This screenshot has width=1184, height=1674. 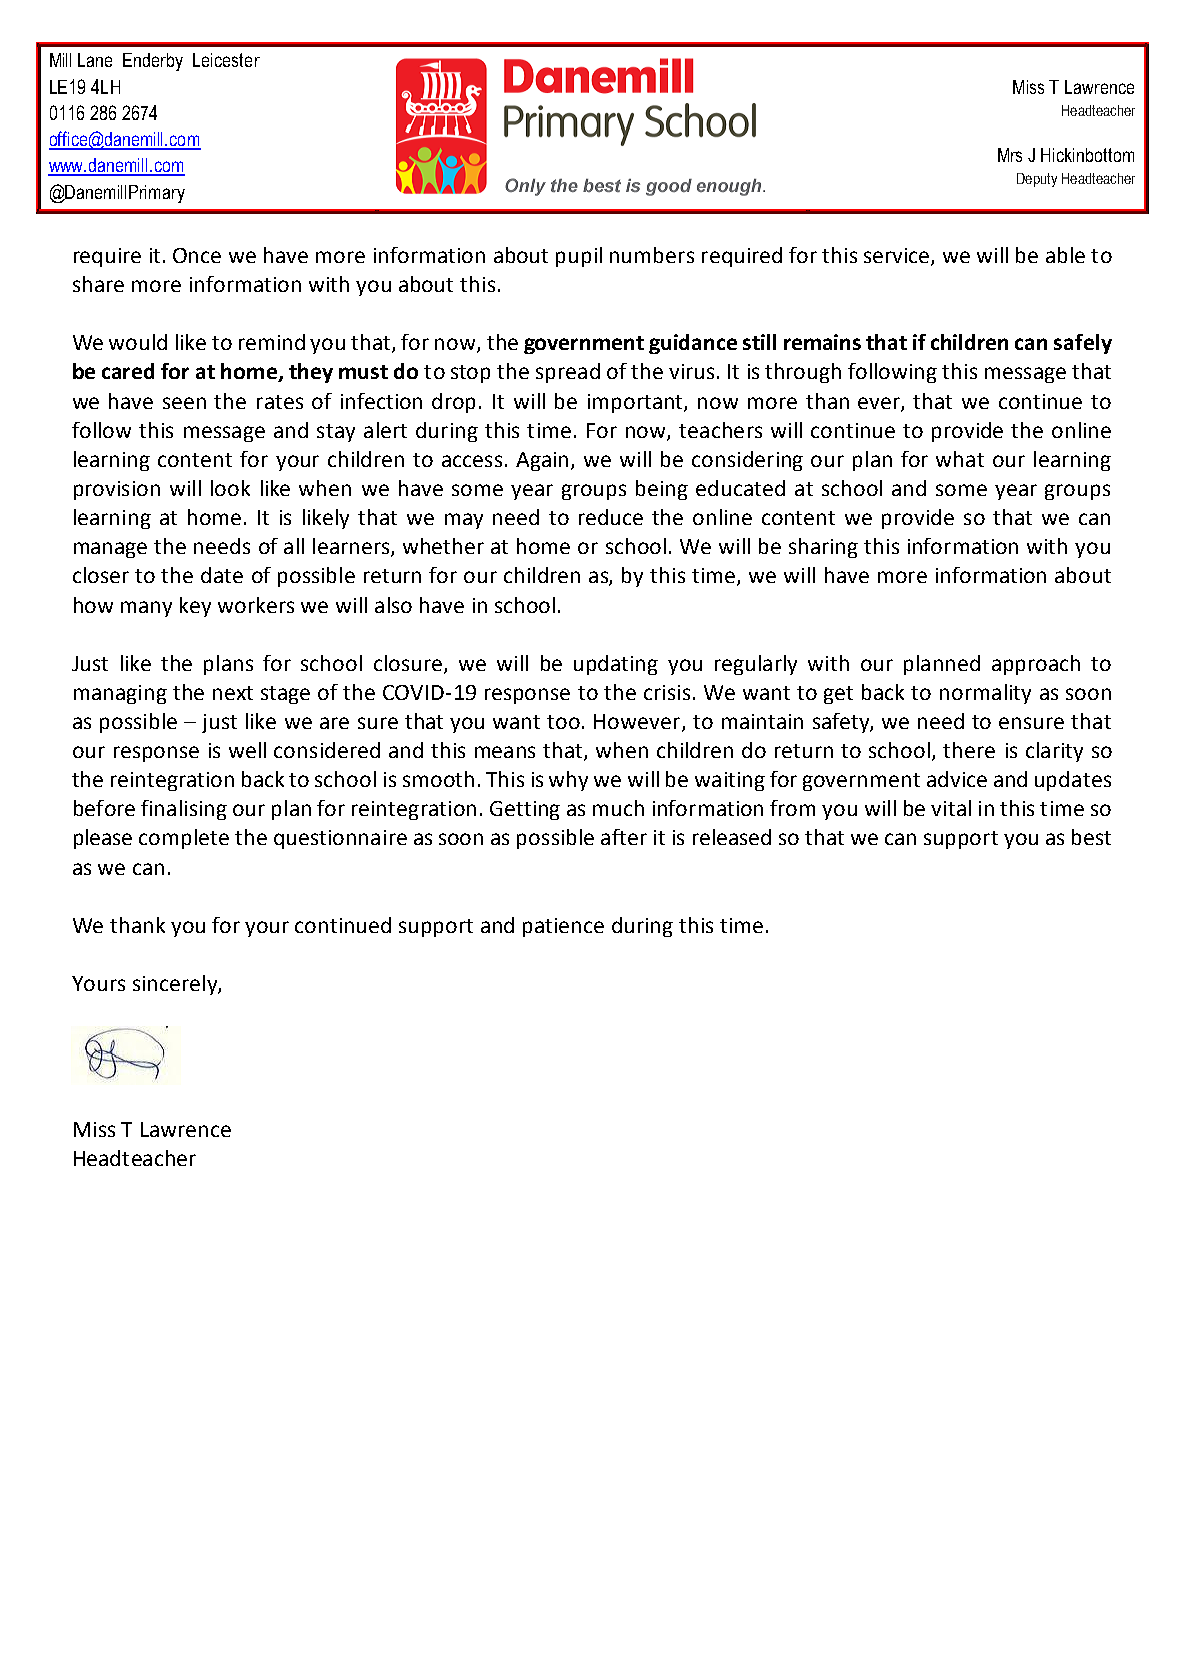 What do you see at coordinates (568, 781) in the screenshot?
I see `why` at bounding box center [568, 781].
